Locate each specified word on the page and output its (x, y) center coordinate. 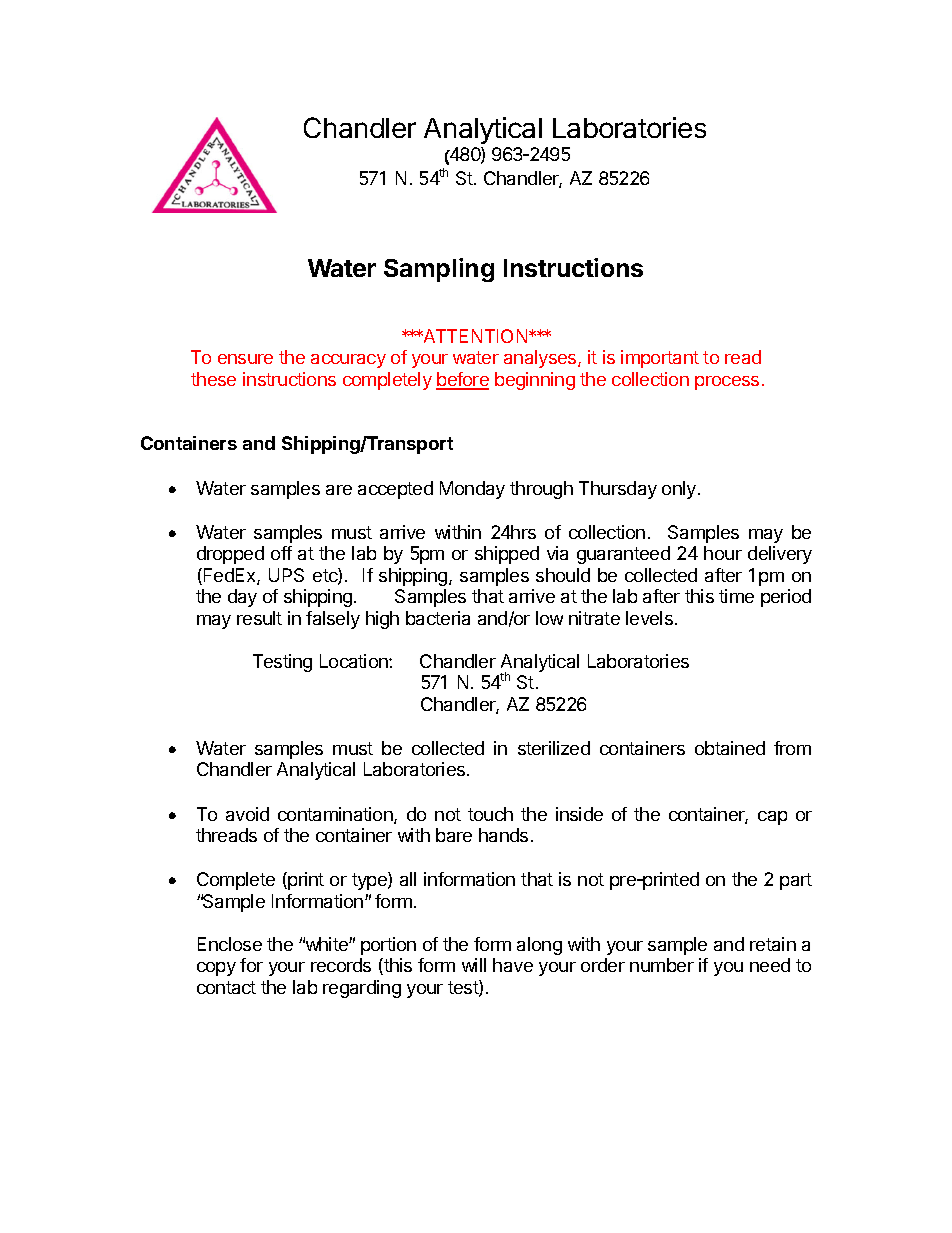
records (341, 965)
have (513, 965)
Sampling (439, 270)
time (736, 596)
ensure (245, 359)
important (660, 359)
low (549, 618)
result (259, 618)
